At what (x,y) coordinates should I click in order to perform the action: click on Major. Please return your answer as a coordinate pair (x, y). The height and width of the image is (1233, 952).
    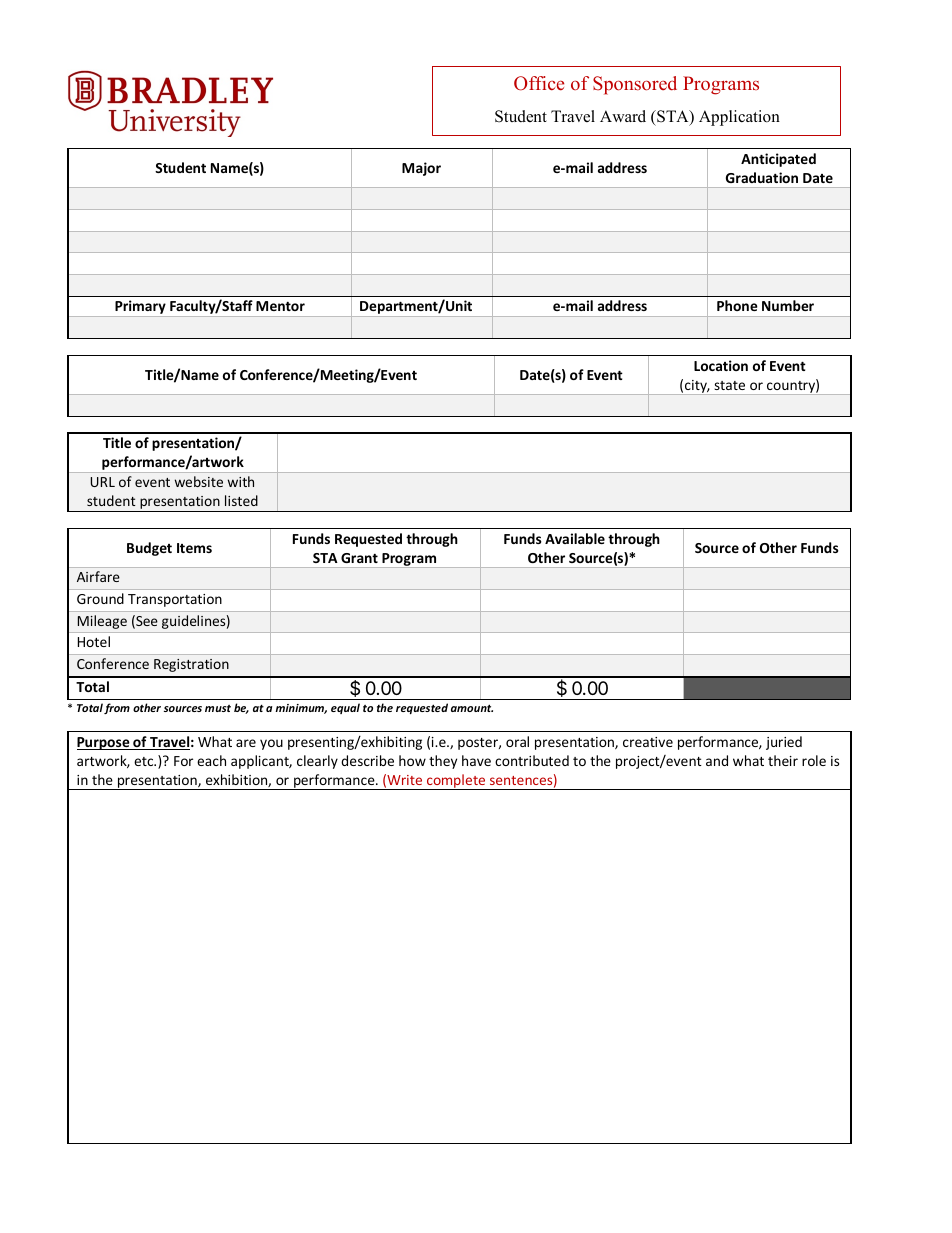
    Looking at the image, I should click on (421, 169).
